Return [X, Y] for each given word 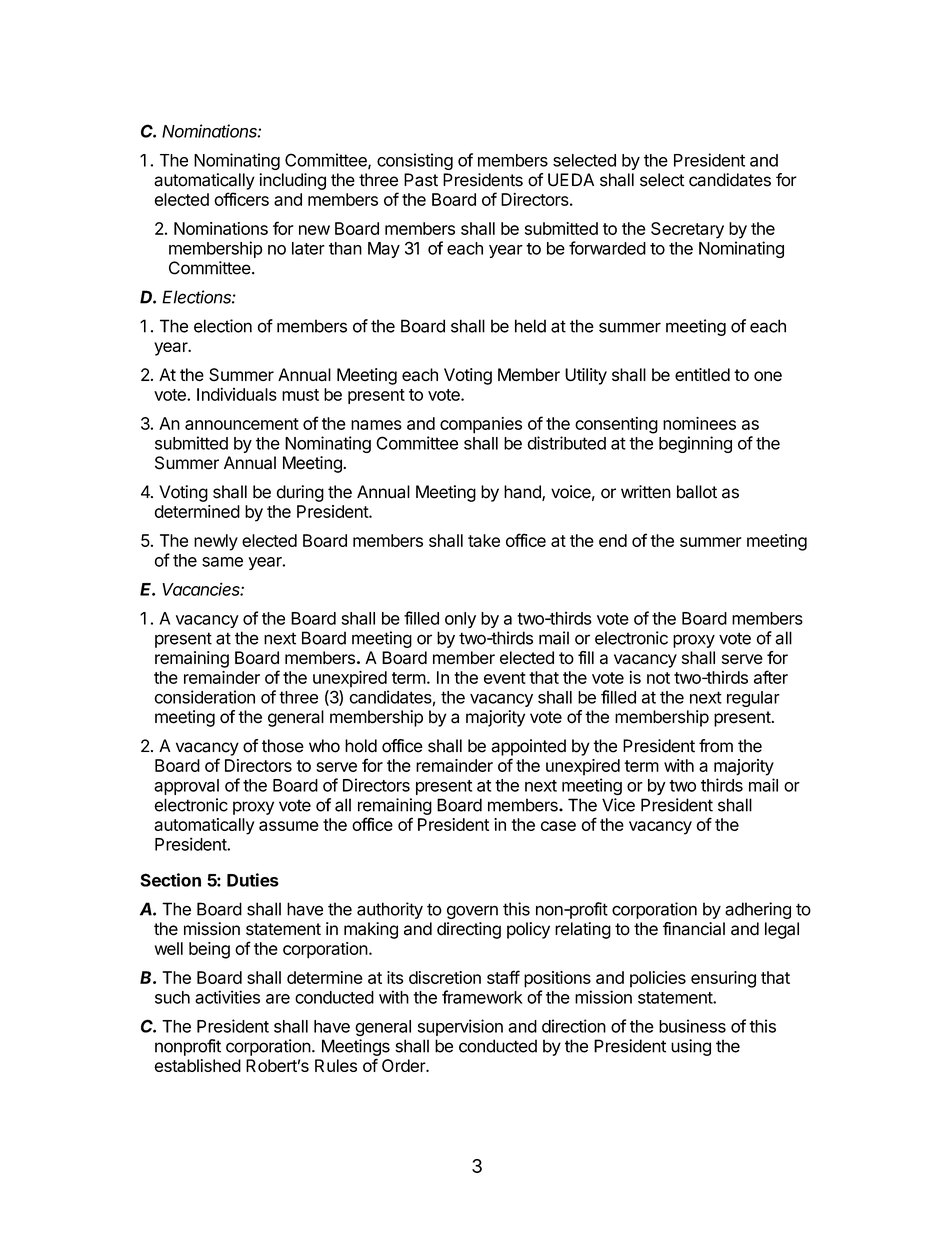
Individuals [237, 394]
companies [481, 425]
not [658, 678]
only [460, 620]
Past [421, 180]
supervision [460, 1027]
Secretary [687, 230]
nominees [699, 423]
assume [289, 826]
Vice [618, 805]
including [292, 181]
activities [227, 997]
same [222, 562]
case [558, 826]
